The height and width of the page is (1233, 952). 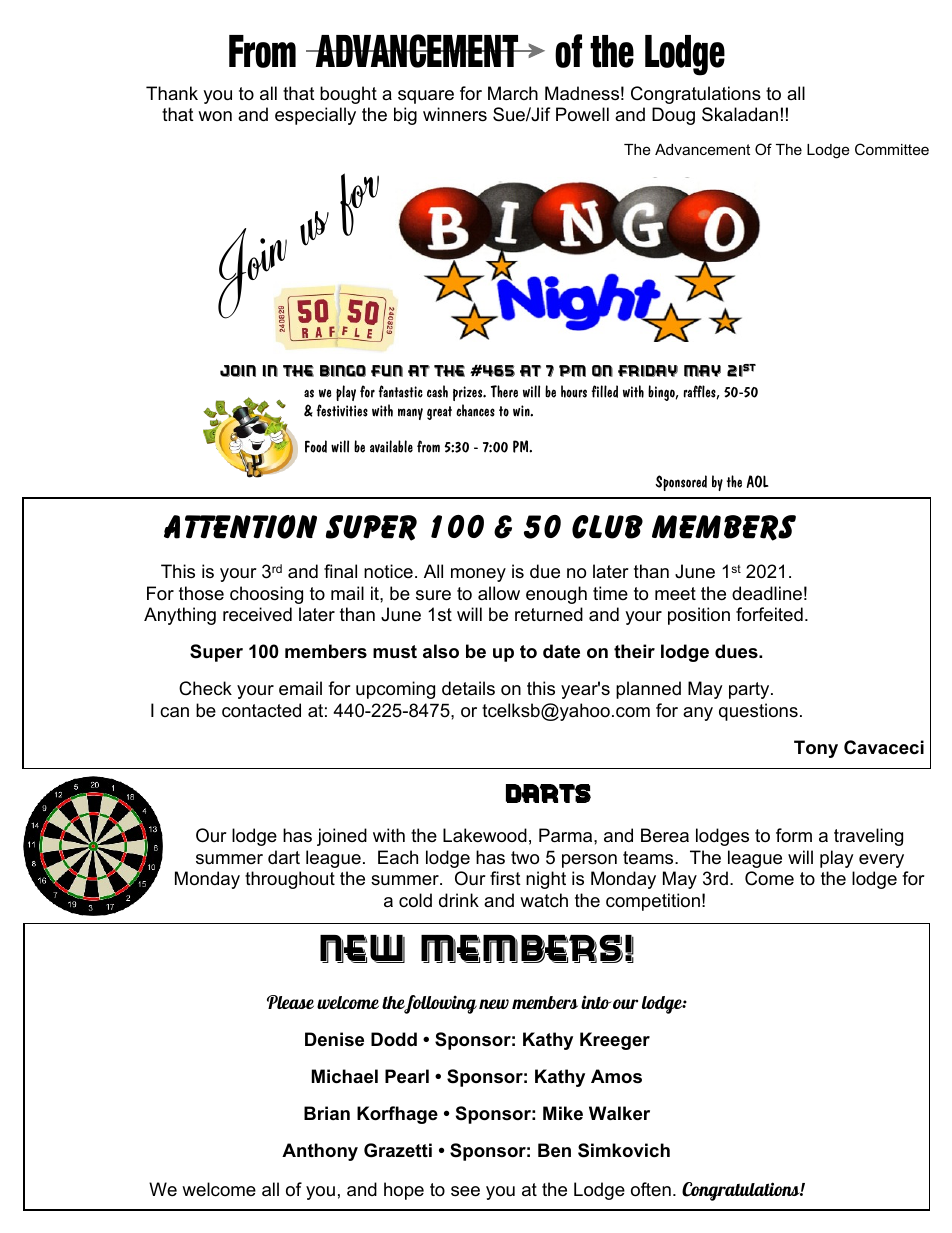 What do you see at coordinates (504, 391) in the page?
I see `There` at bounding box center [504, 391].
